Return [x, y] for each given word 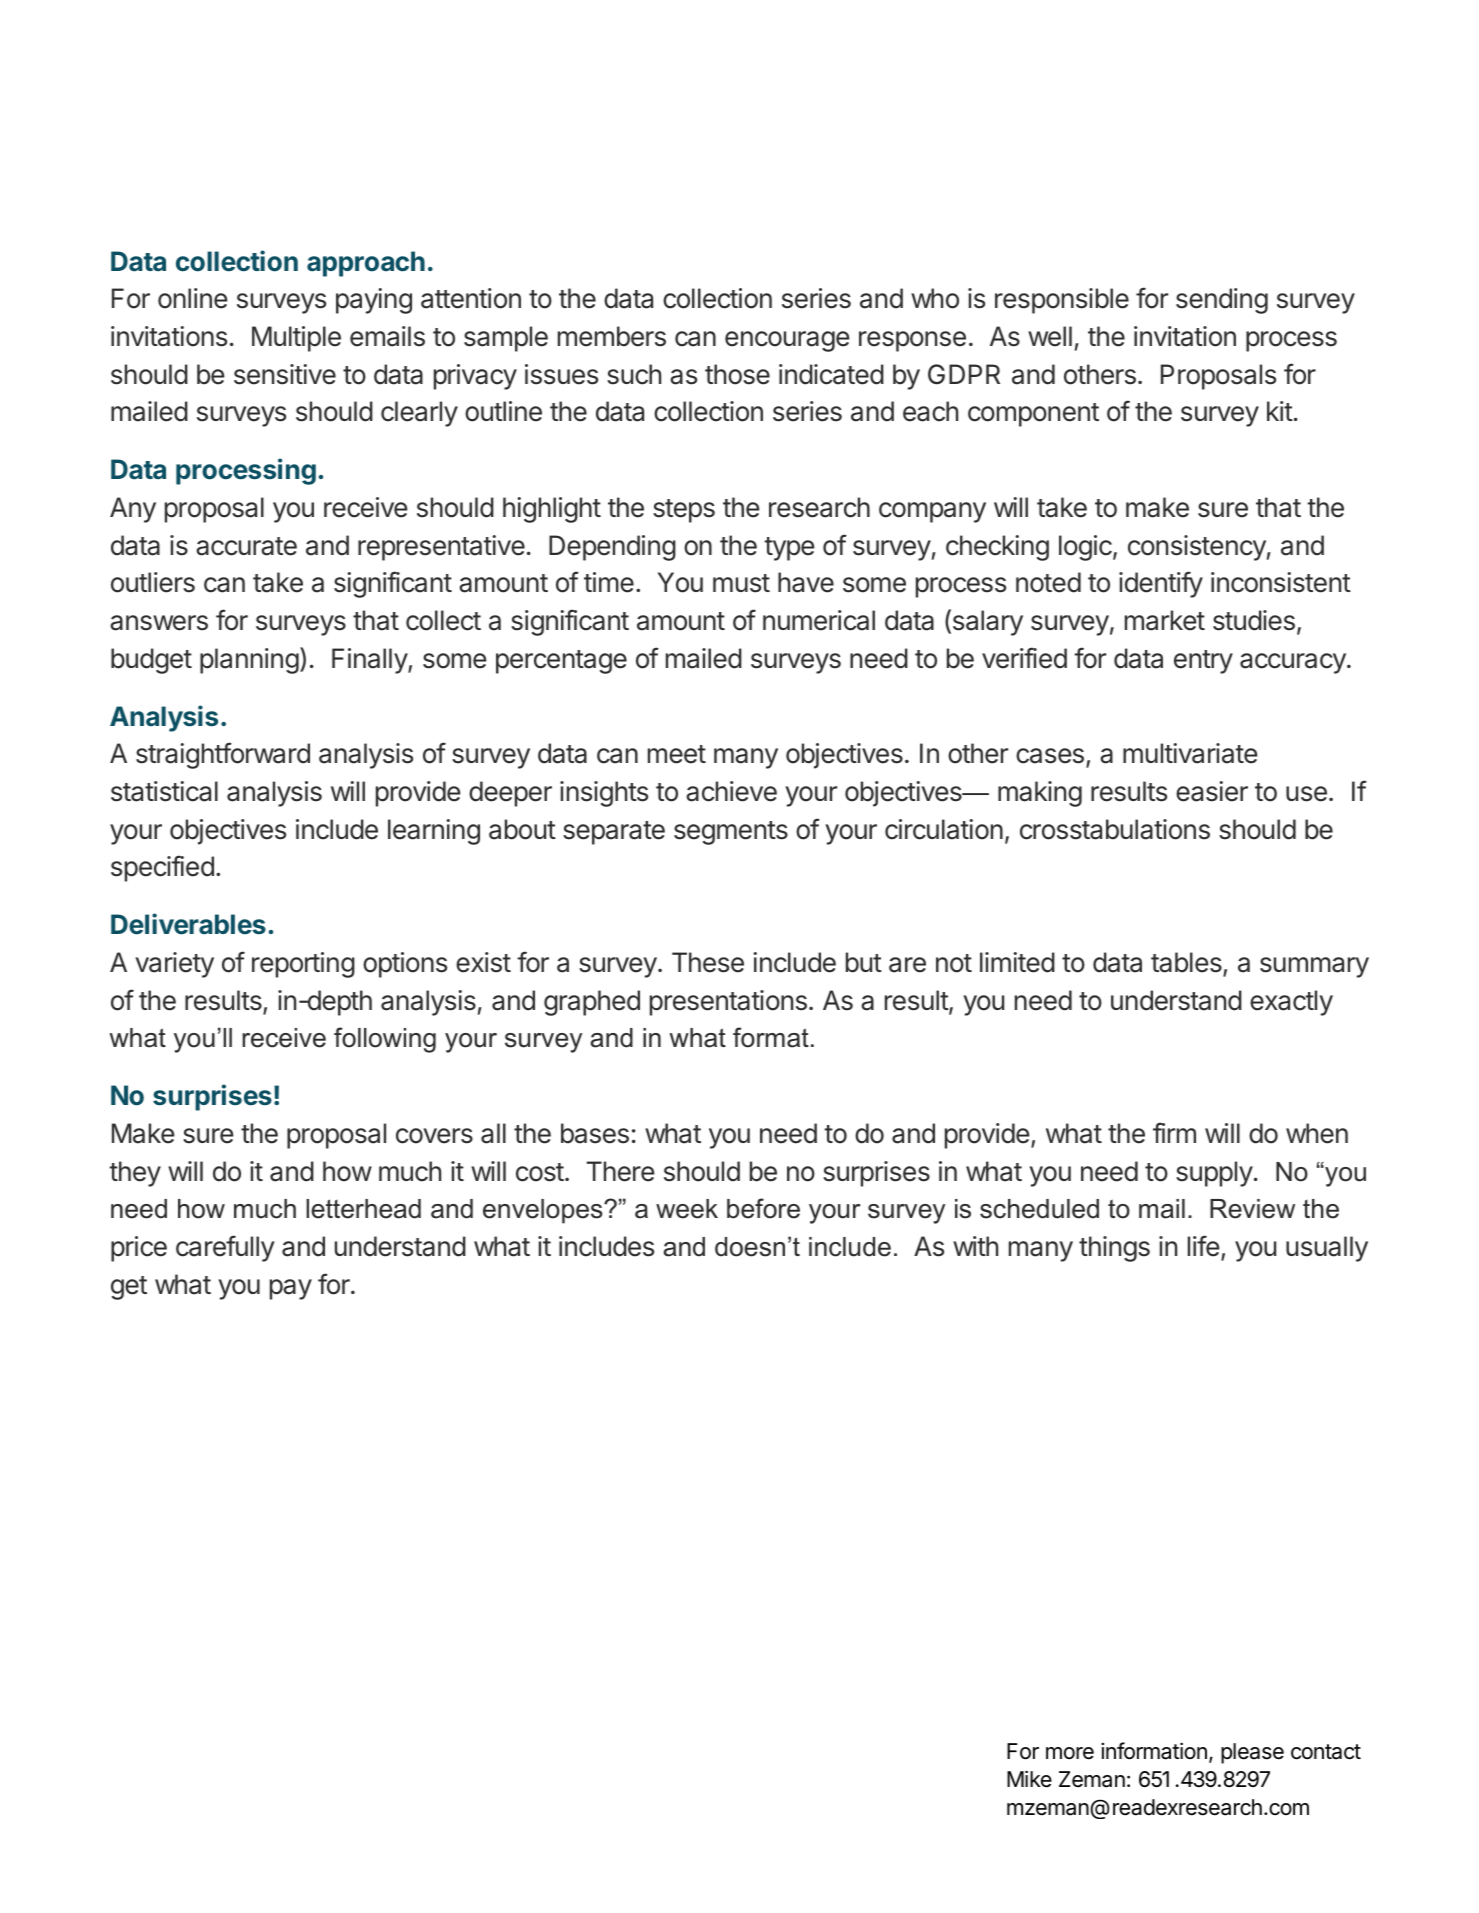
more [1070, 1753]
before [763, 1208]
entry [1203, 662]
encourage [787, 341]
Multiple [296, 339]
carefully [225, 1248]
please [1252, 1753]
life [1204, 1246]
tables [1187, 963]
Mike [1029, 1779]
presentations [728, 1003]
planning [249, 661]
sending [1222, 301]
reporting [303, 965]
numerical [819, 620]
